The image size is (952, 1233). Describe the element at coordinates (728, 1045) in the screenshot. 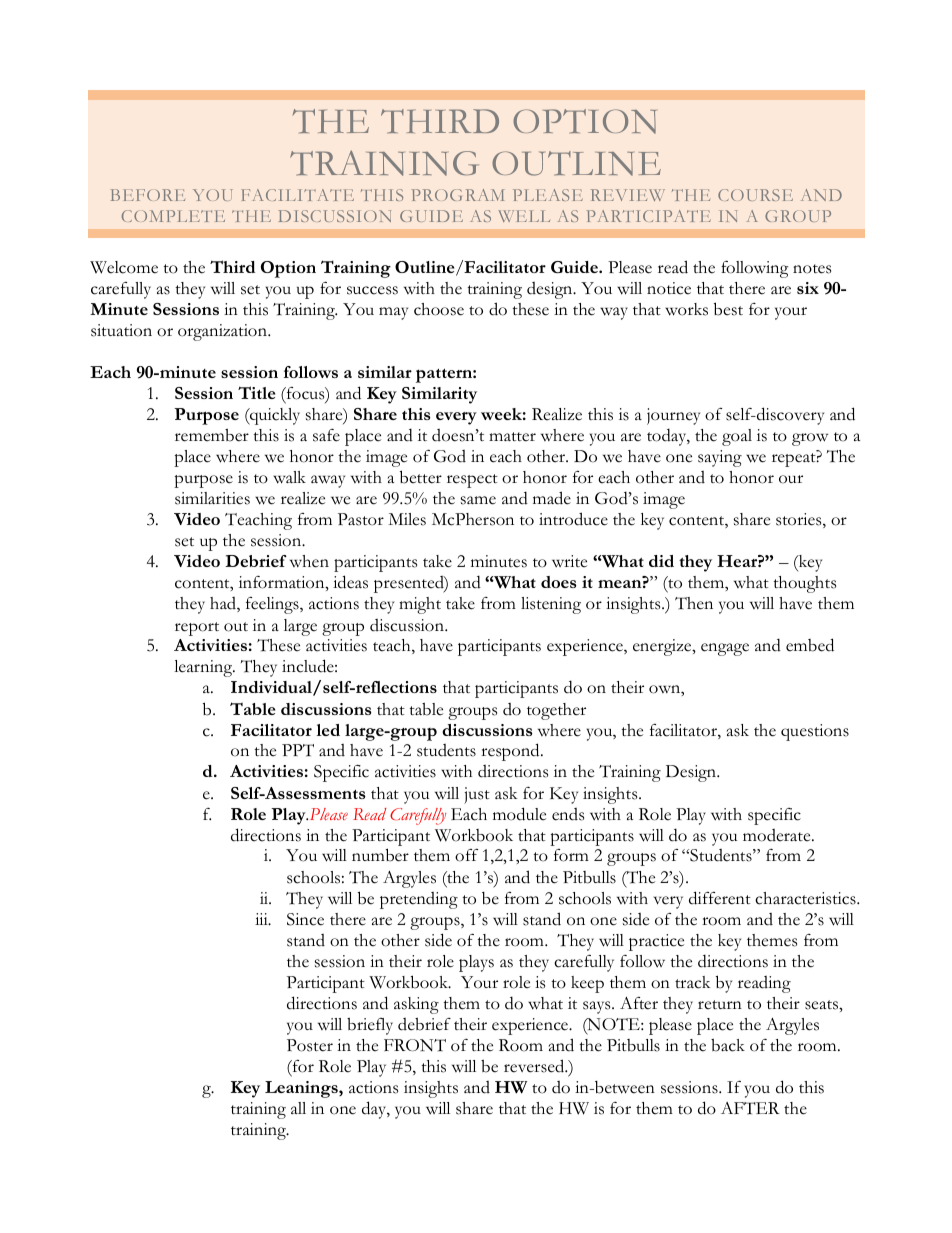

I see `back` at that location.
